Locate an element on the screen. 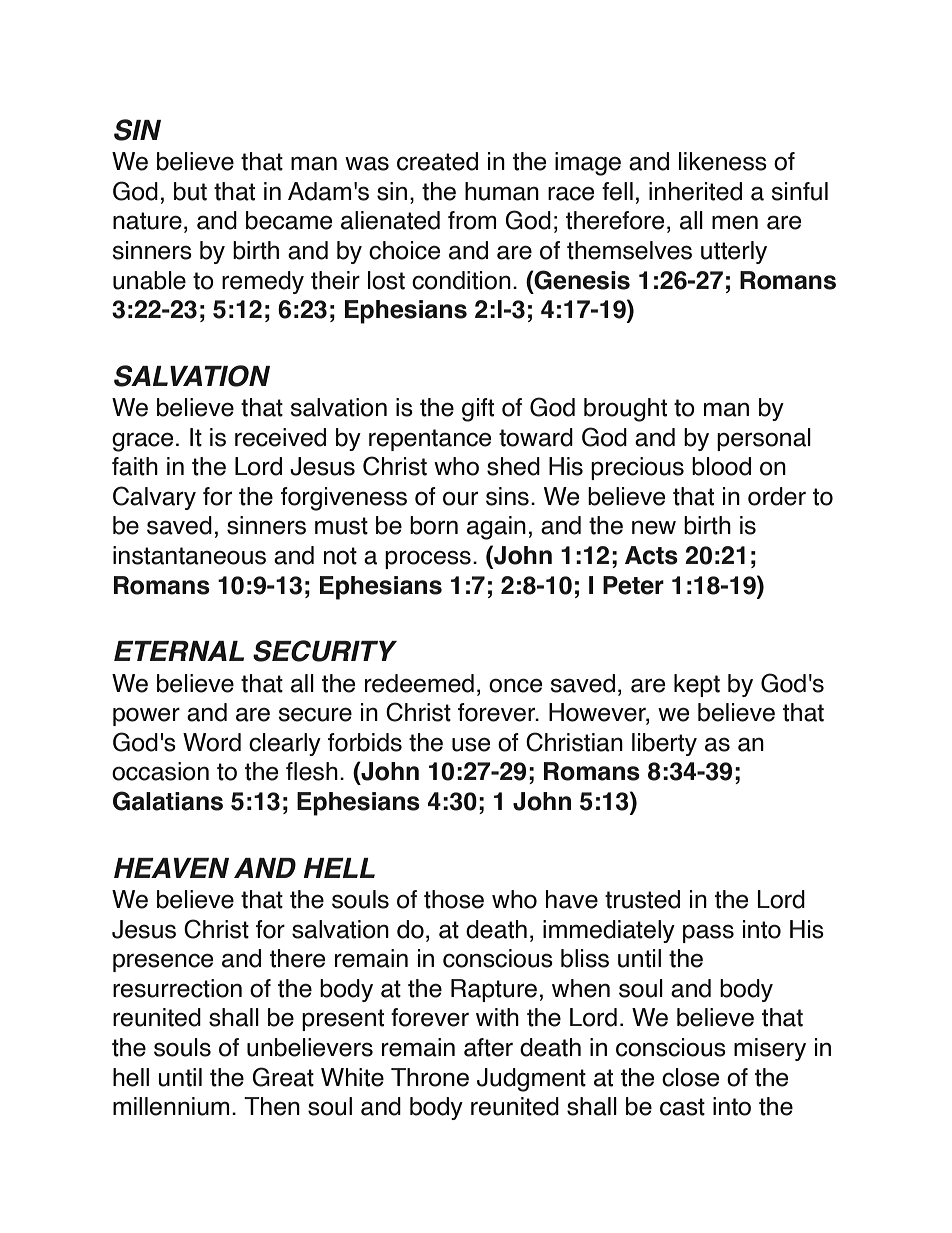 The image size is (952, 1233). trusted is located at coordinates (642, 899).
